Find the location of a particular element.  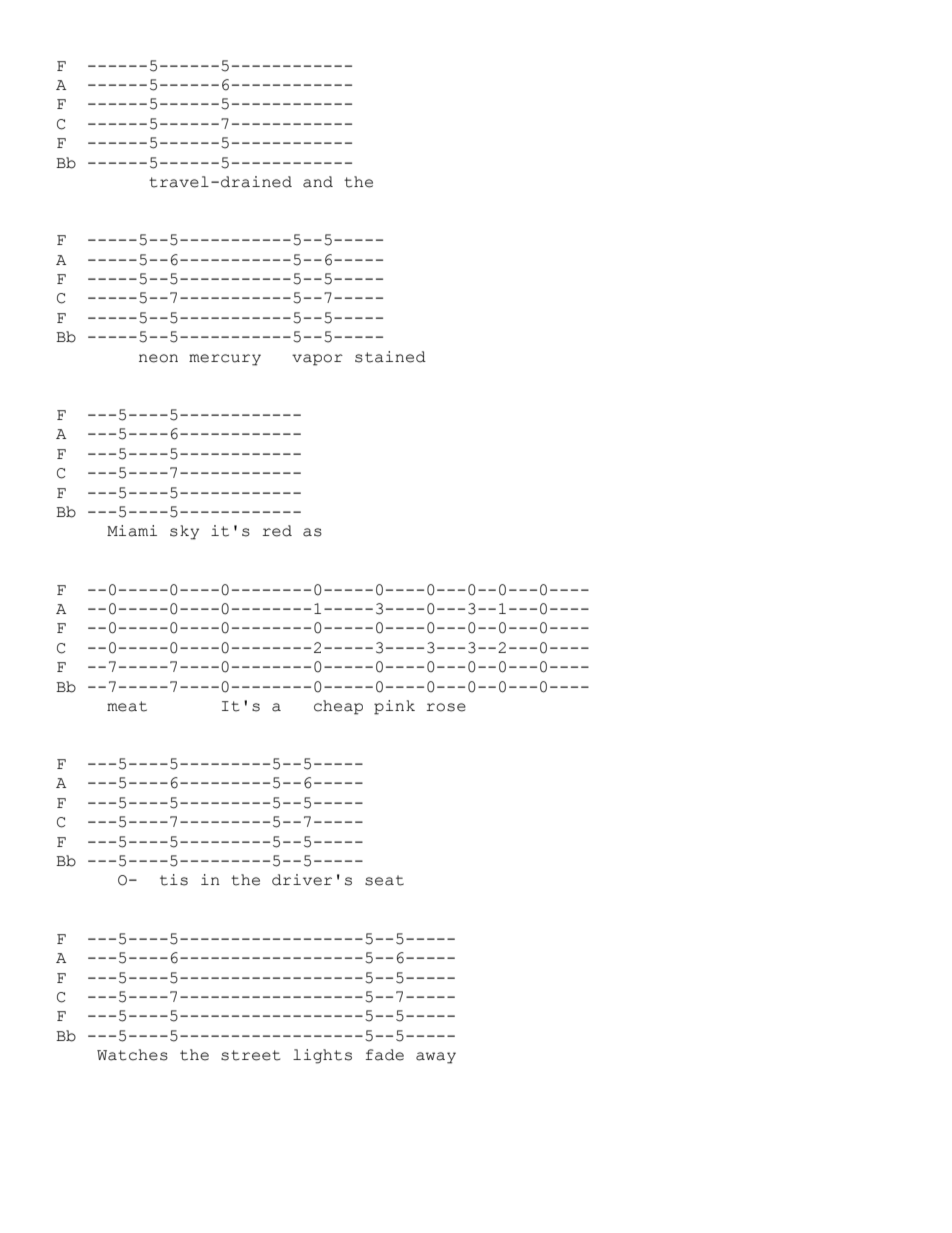

stained is located at coordinates (390, 357).
